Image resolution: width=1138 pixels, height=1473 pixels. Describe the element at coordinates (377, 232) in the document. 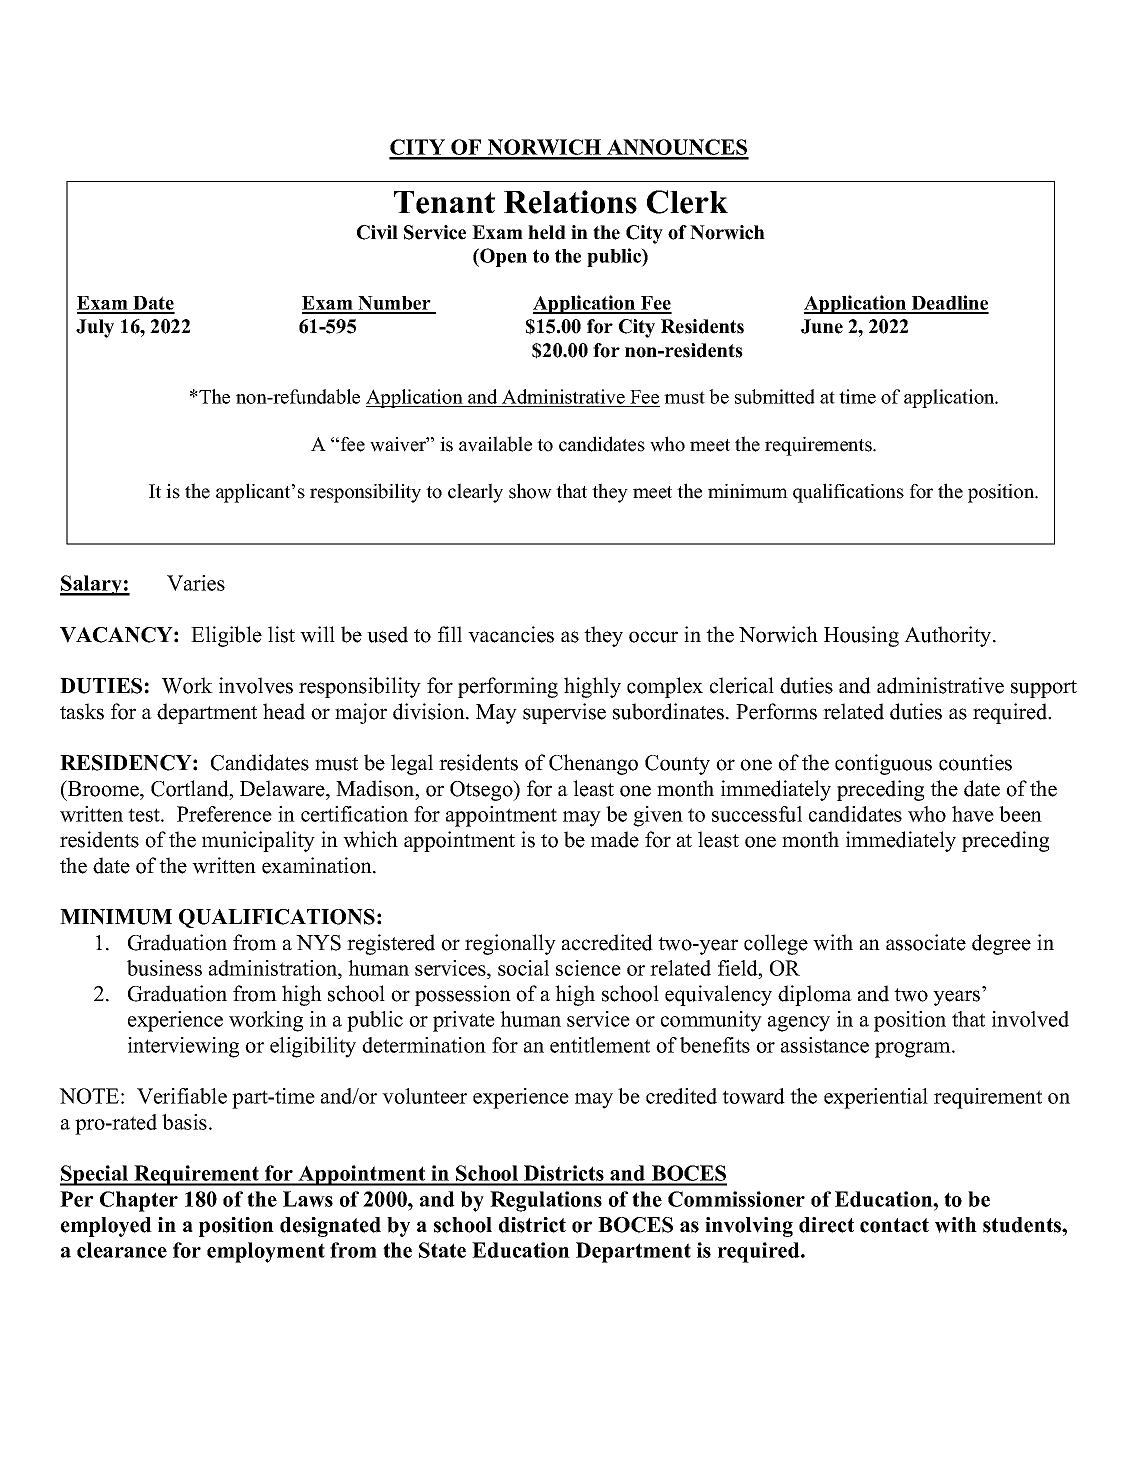

I see `Civil` at that location.
